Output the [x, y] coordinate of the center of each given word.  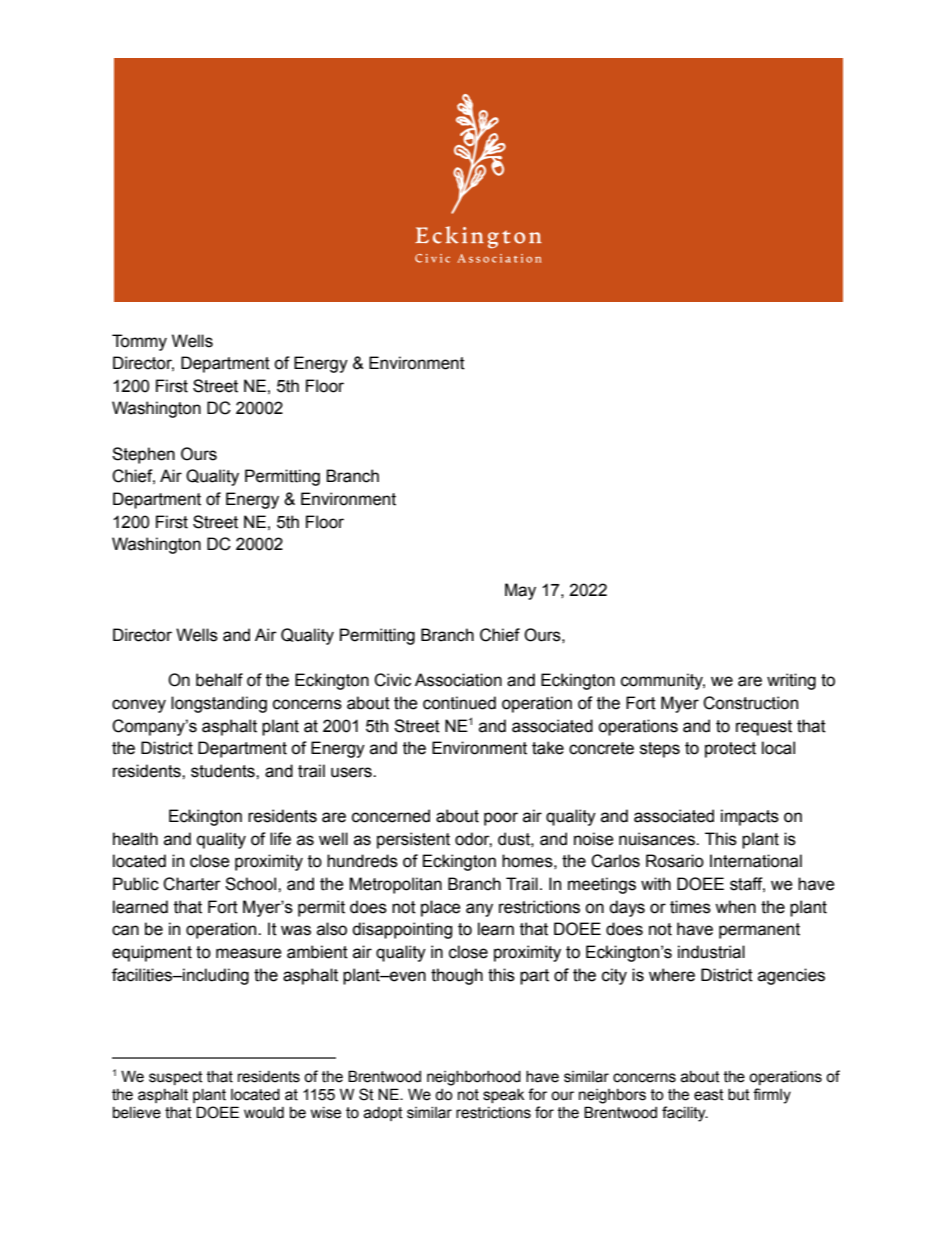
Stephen [143, 455]
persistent [413, 840]
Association [458, 680]
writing [791, 681]
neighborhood [474, 1078]
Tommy [139, 342]
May [520, 591]
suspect [176, 1078]
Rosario [675, 861]
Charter [192, 884]
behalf [219, 680]
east [709, 1095]
